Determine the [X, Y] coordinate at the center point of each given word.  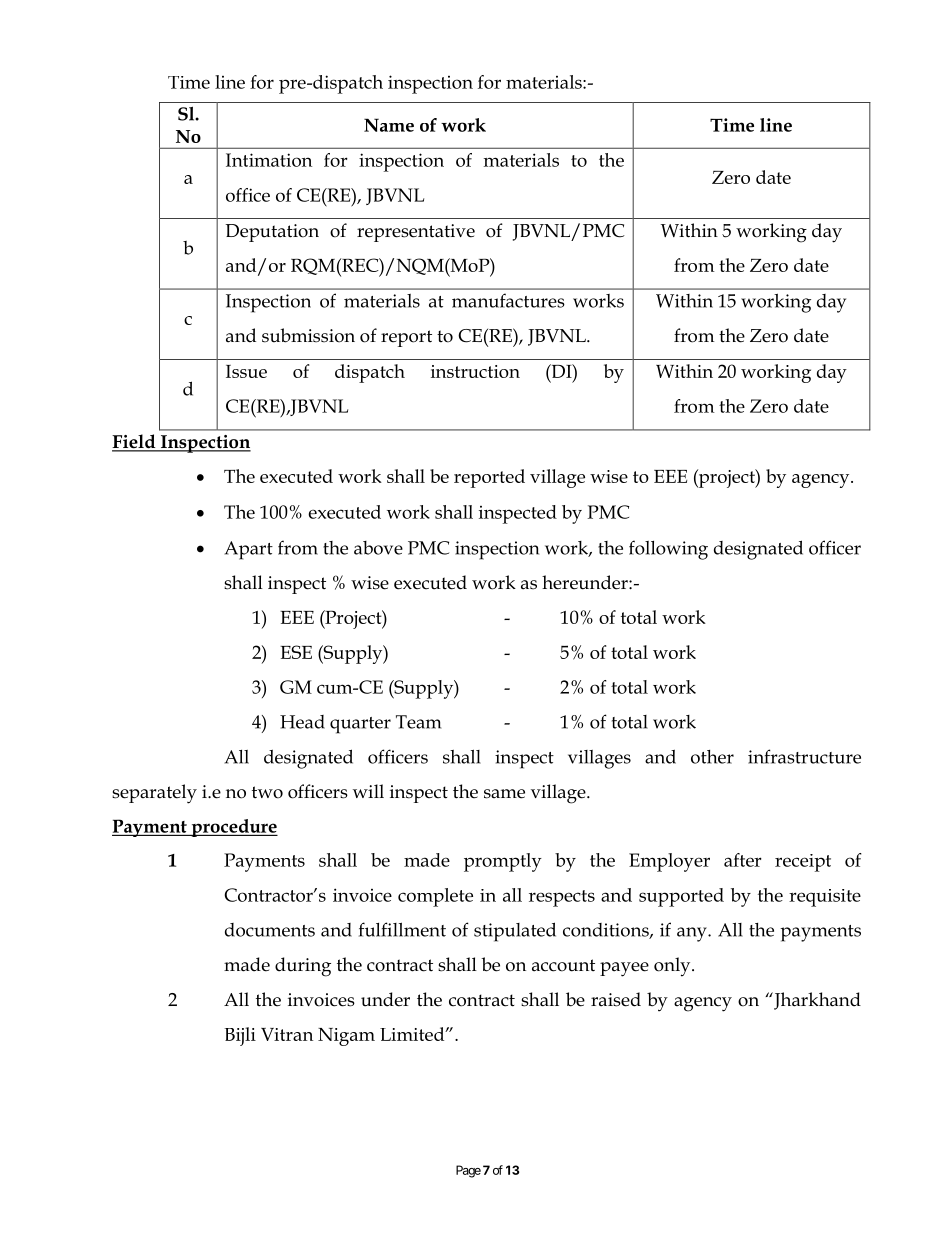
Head [302, 722]
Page [468, 1171]
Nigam [346, 1037]
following [668, 550]
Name [389, 125]
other [712, 757]
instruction [475, 371]
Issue [246, 371]
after [743, 860]
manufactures [508, 300]
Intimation [269, 160]
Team [418, 722]
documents [270, 930]
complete [435, 897]
